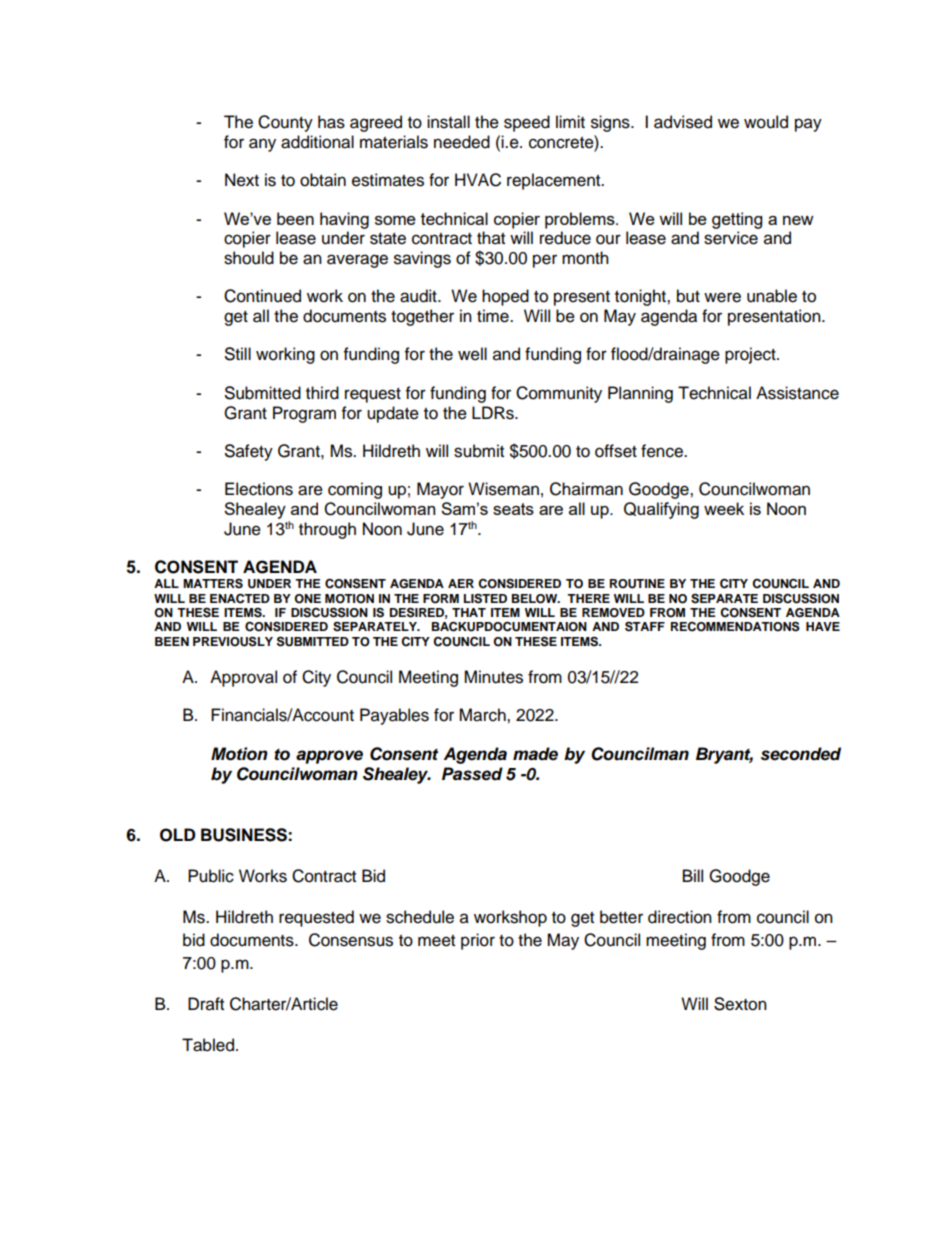  I want to click on Passed, so click(472, 774).
